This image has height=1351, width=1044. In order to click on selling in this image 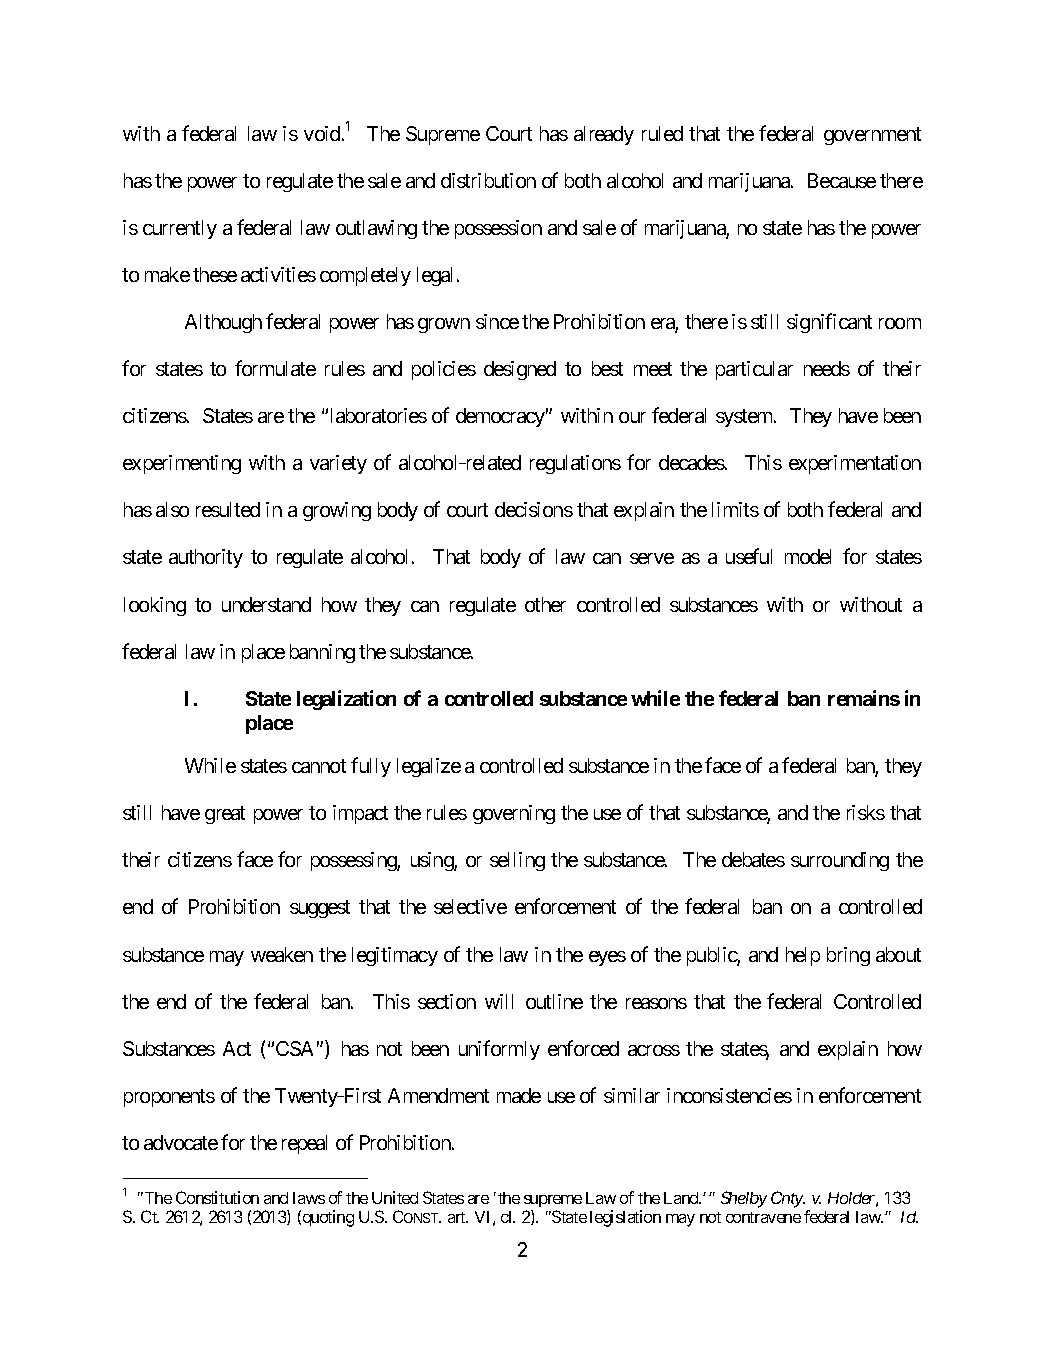, I will do `click(517, 861)`.
